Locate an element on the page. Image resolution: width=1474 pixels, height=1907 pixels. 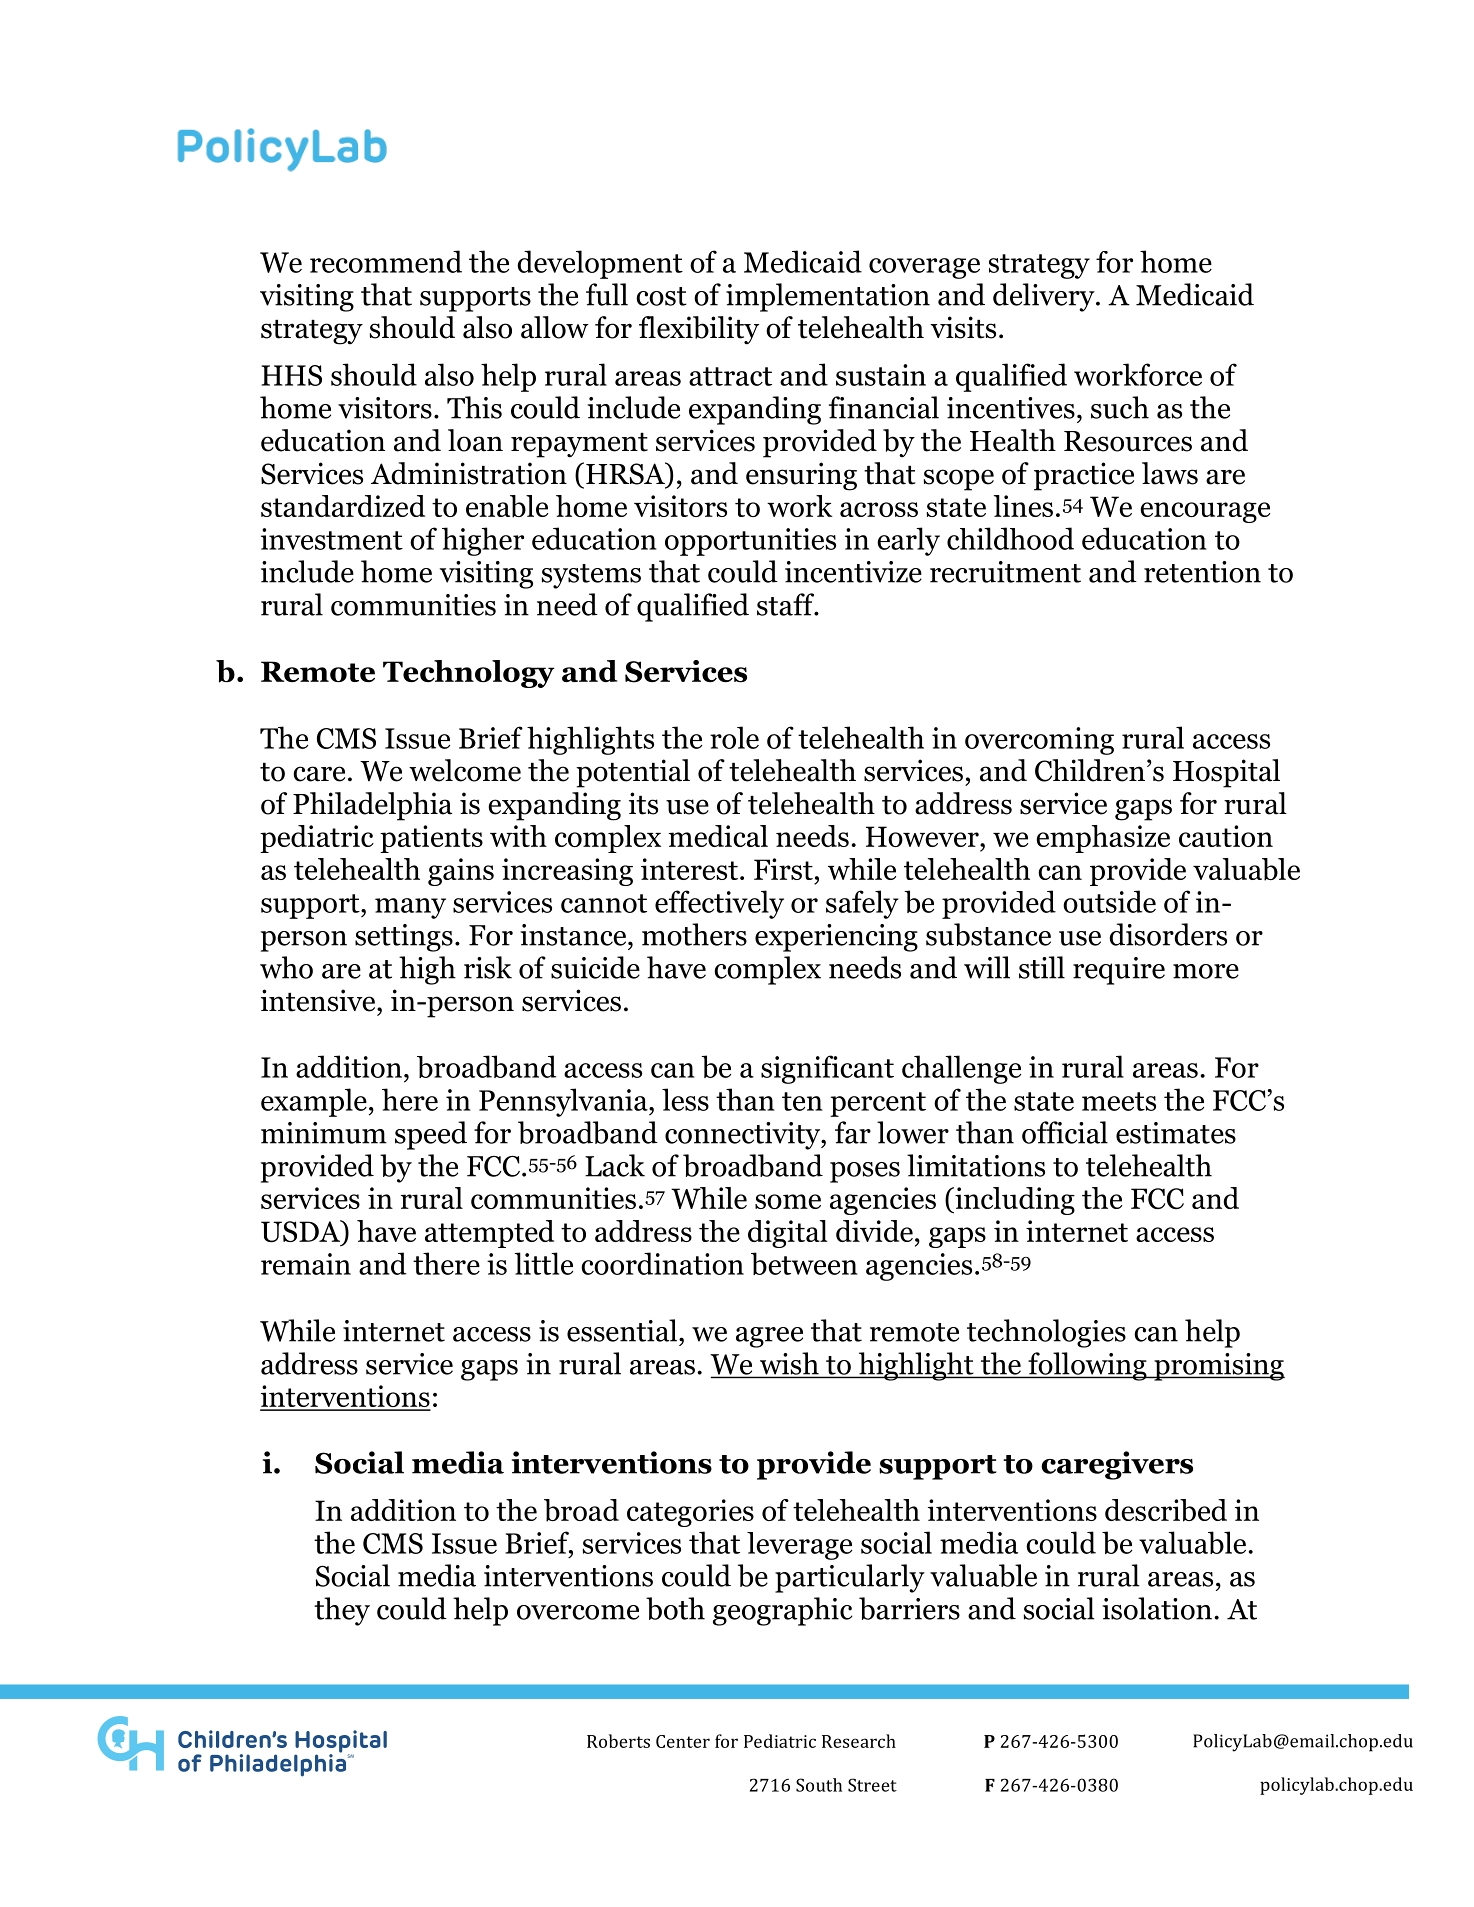
delivery is located at coordinates (1045, 297).
